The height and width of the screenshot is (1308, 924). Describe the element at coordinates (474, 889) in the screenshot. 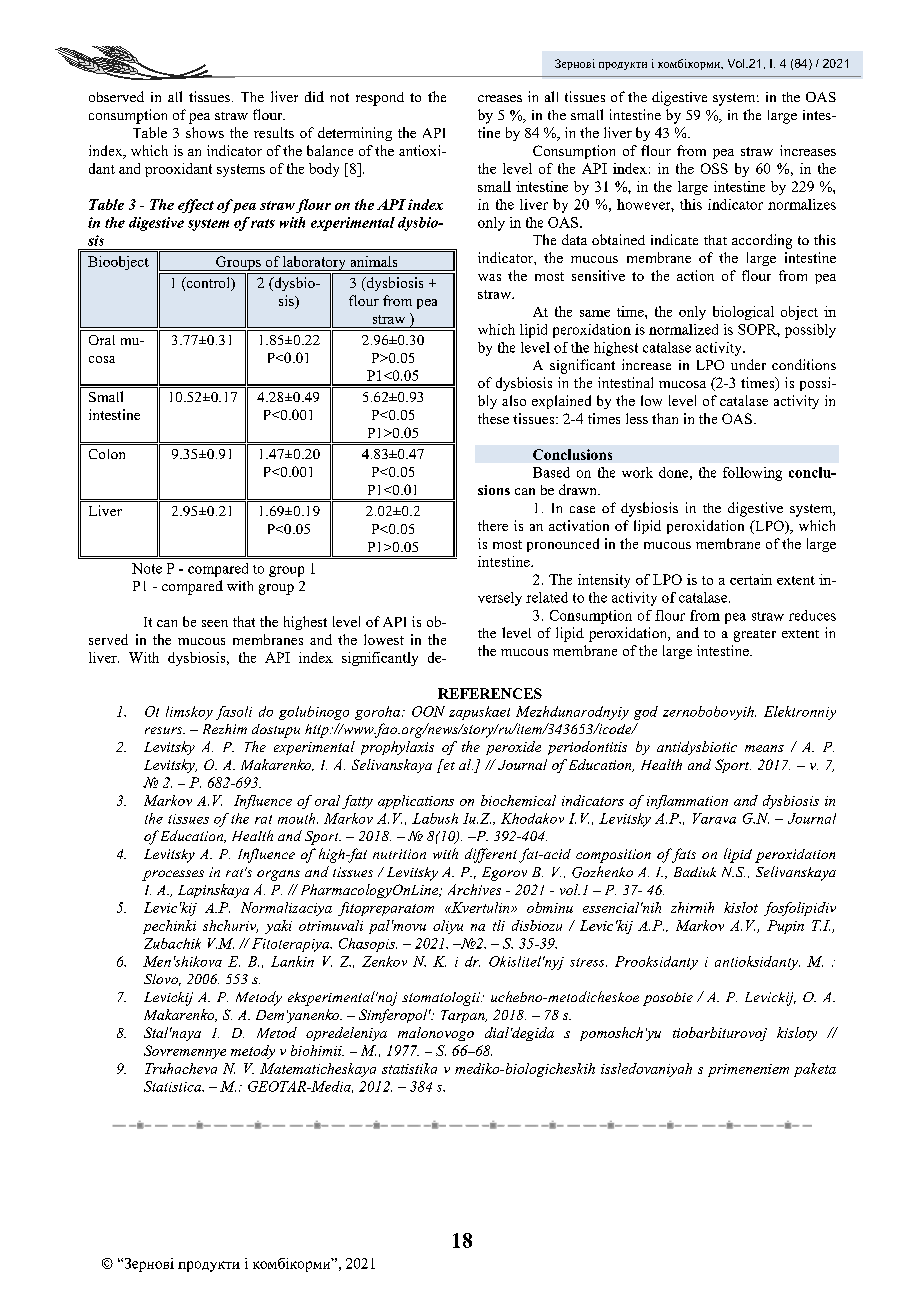

I see `Archives` at that location.
